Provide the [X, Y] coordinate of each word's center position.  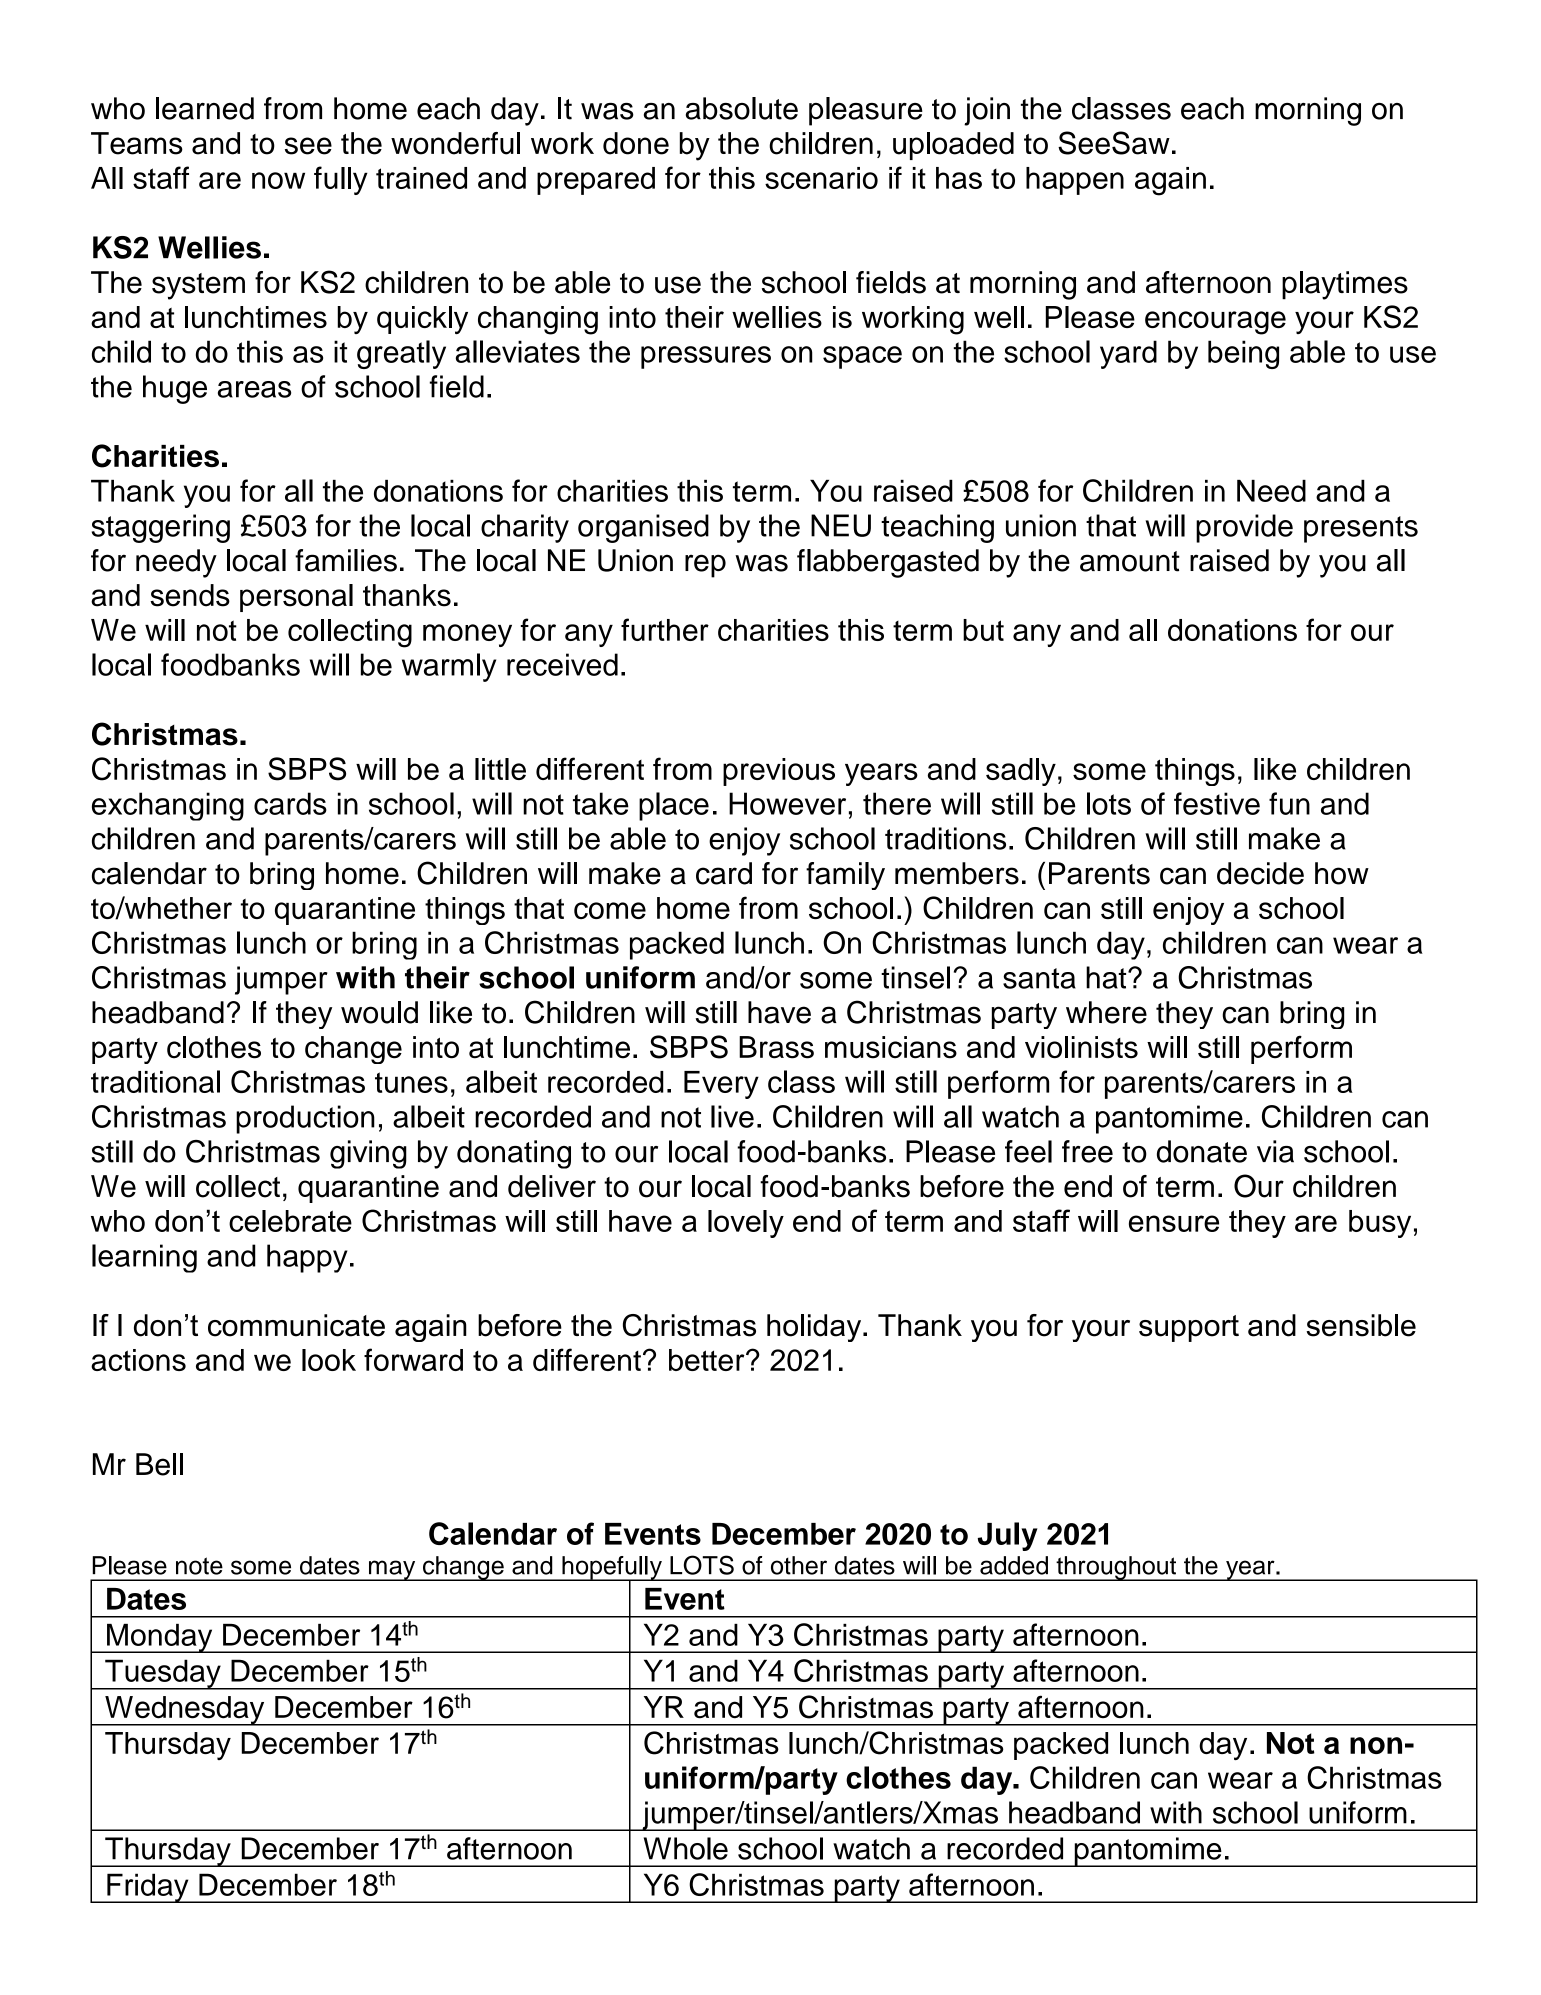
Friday [148, 1888]
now [278, 180]
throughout [1116, 1568]
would [379, 1012]
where [1106, 1012]
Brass [776, 1047]
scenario [821, 178]
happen [1075, 181]
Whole [686, 1848]
